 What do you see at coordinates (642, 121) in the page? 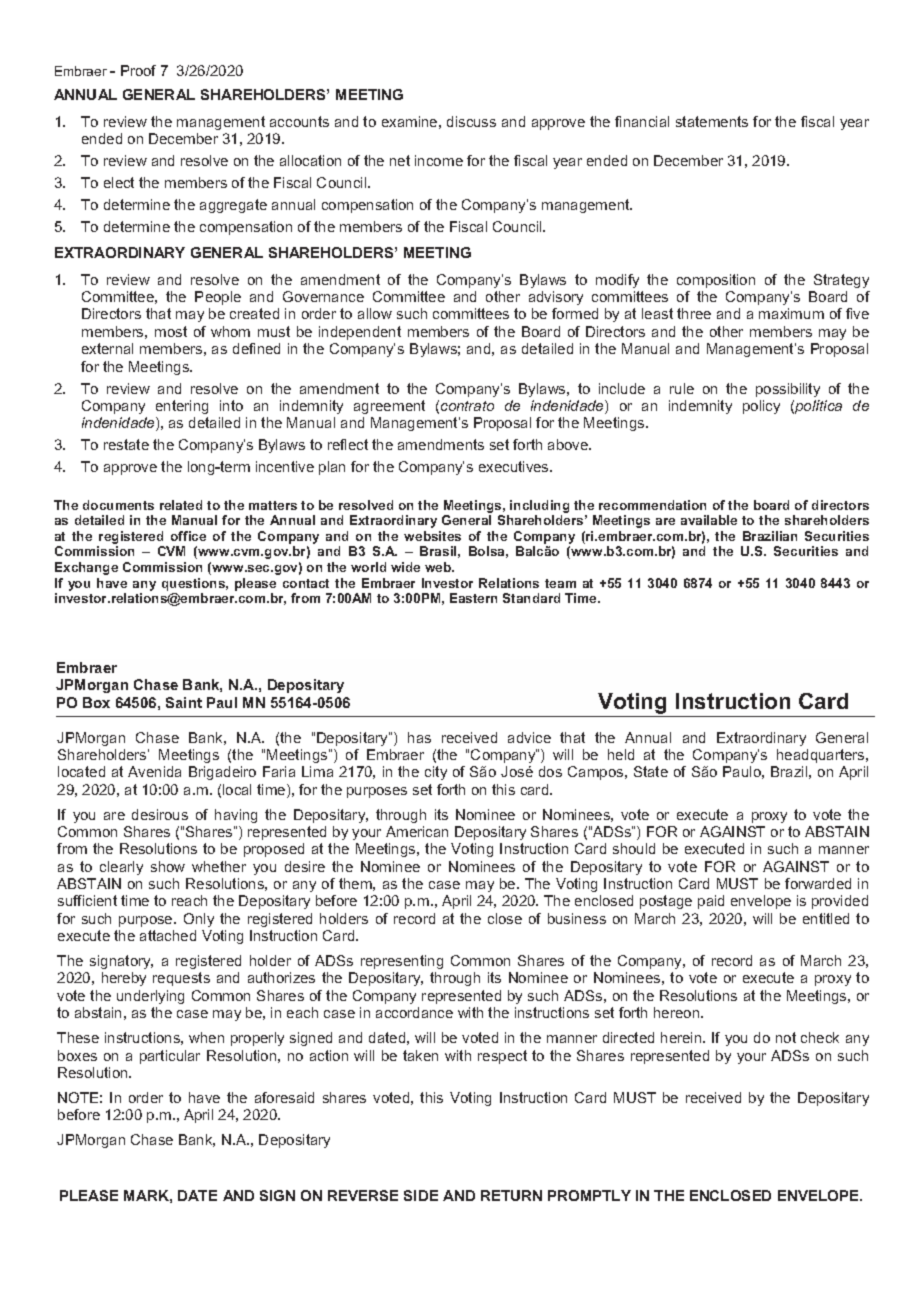
I see `financial` at bounding box center [642, 121].
